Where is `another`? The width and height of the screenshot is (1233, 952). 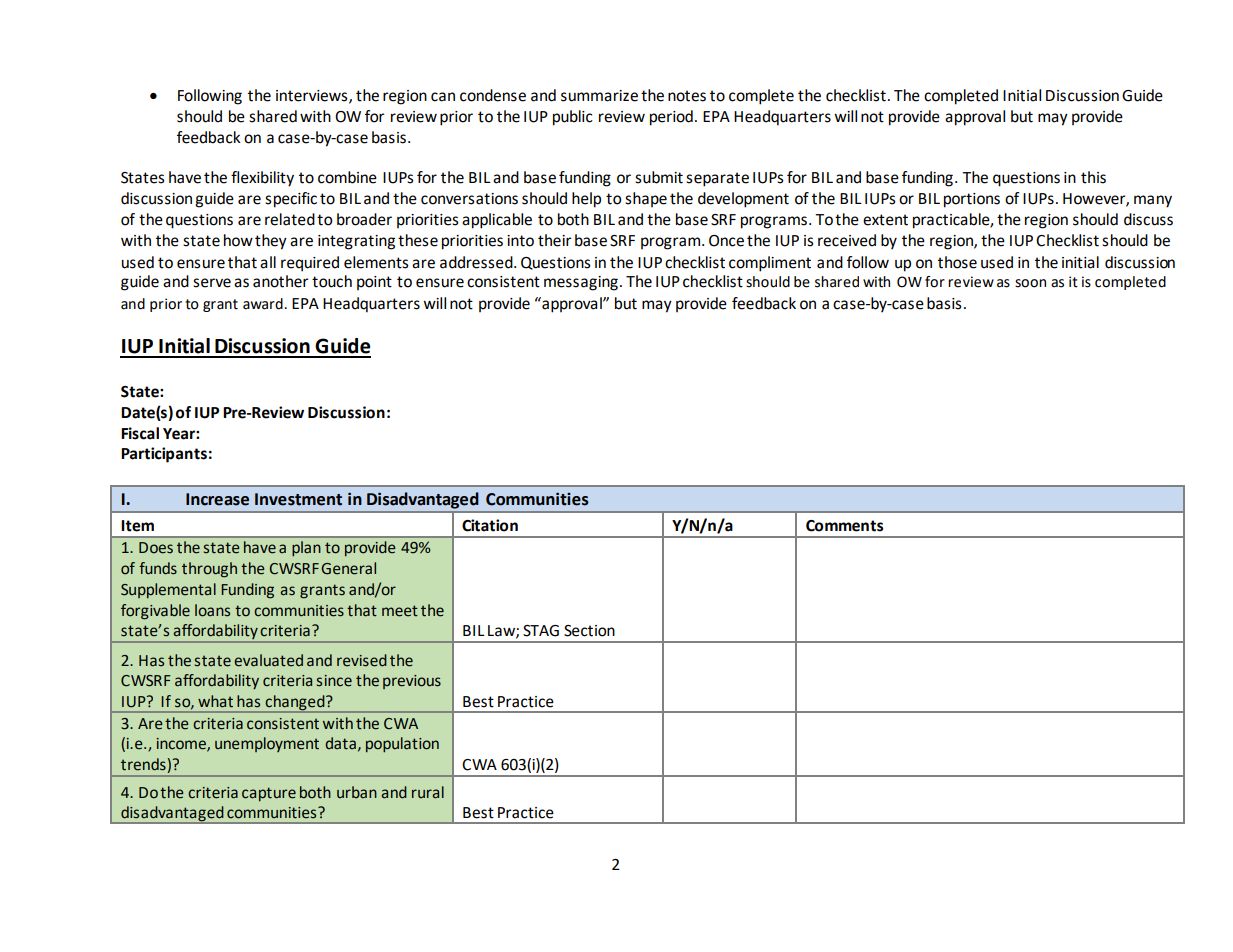
another is located at coordinates (281, 281).
